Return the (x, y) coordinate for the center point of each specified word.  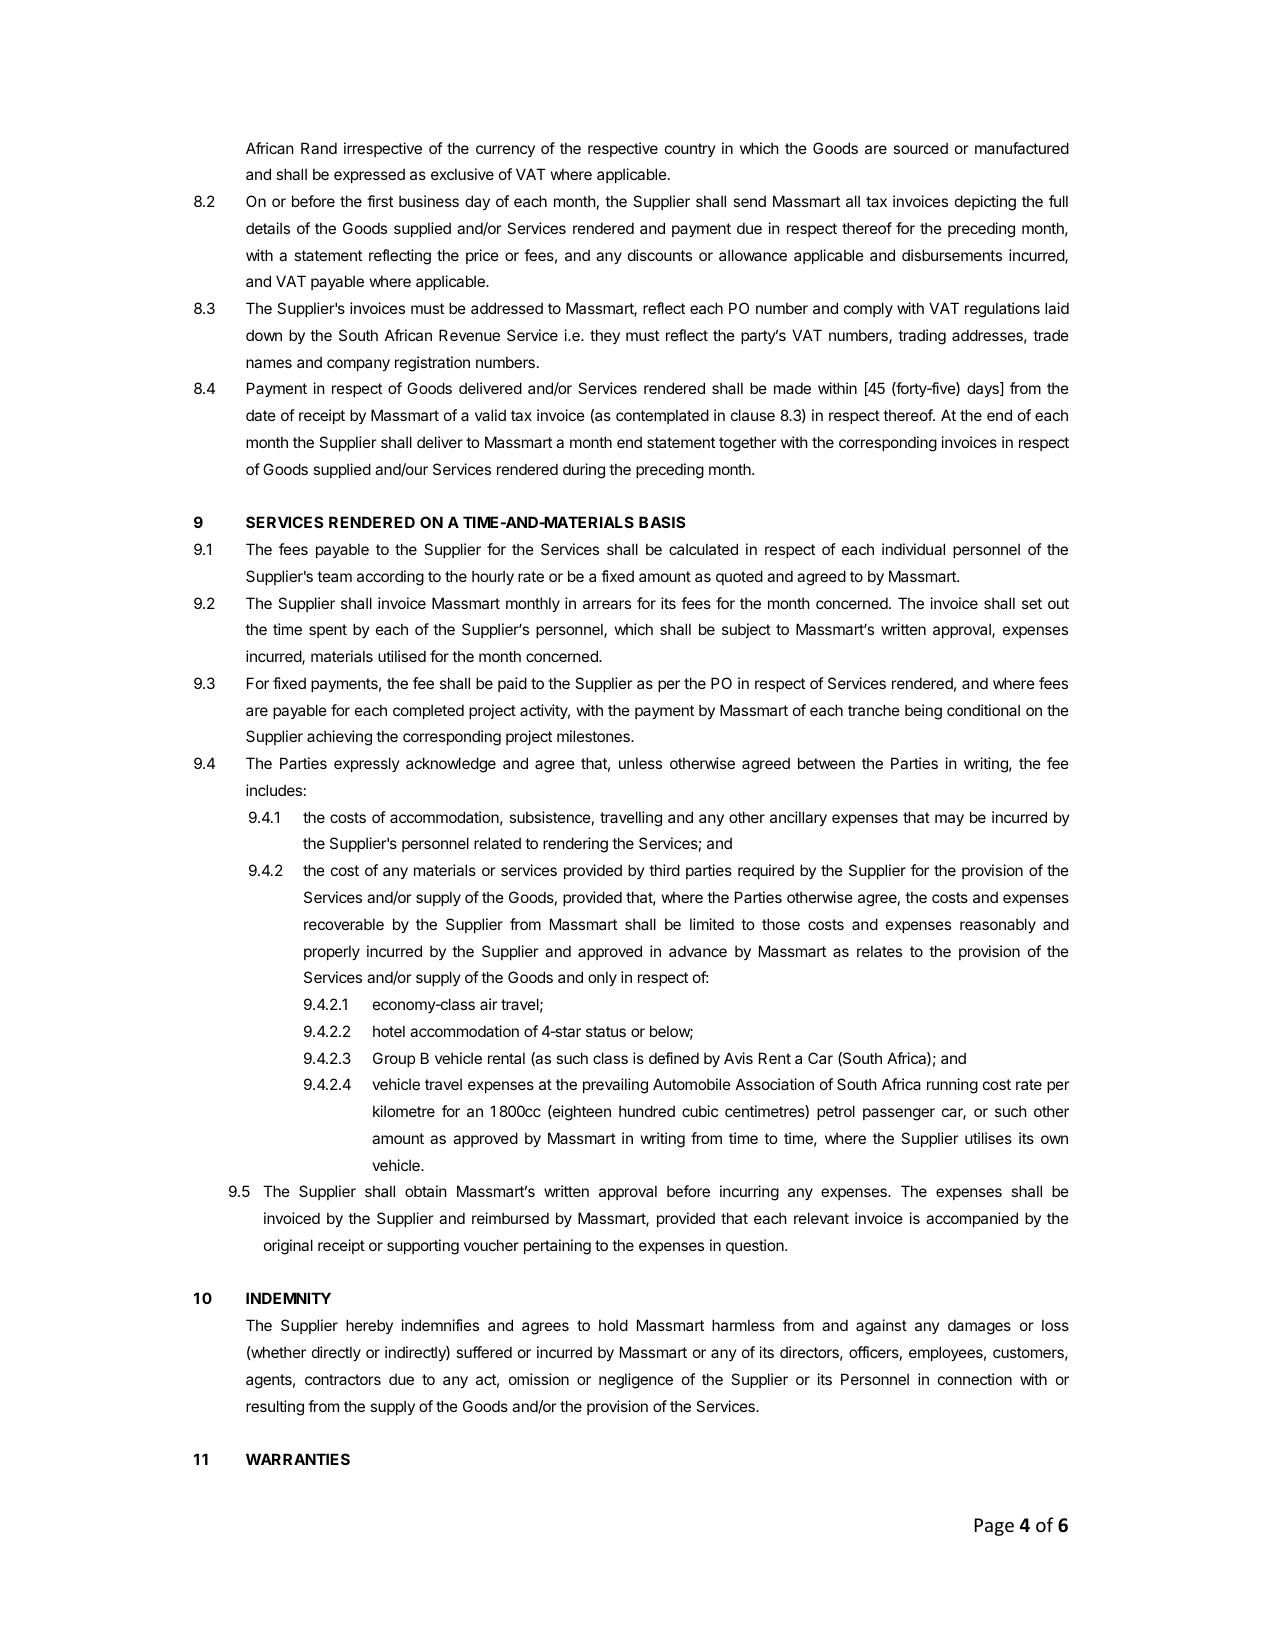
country (690, 150)
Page (994, 1527)
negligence (636, 1381)
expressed (369, 175)
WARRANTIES (298, 1459)
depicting (985, 203)
